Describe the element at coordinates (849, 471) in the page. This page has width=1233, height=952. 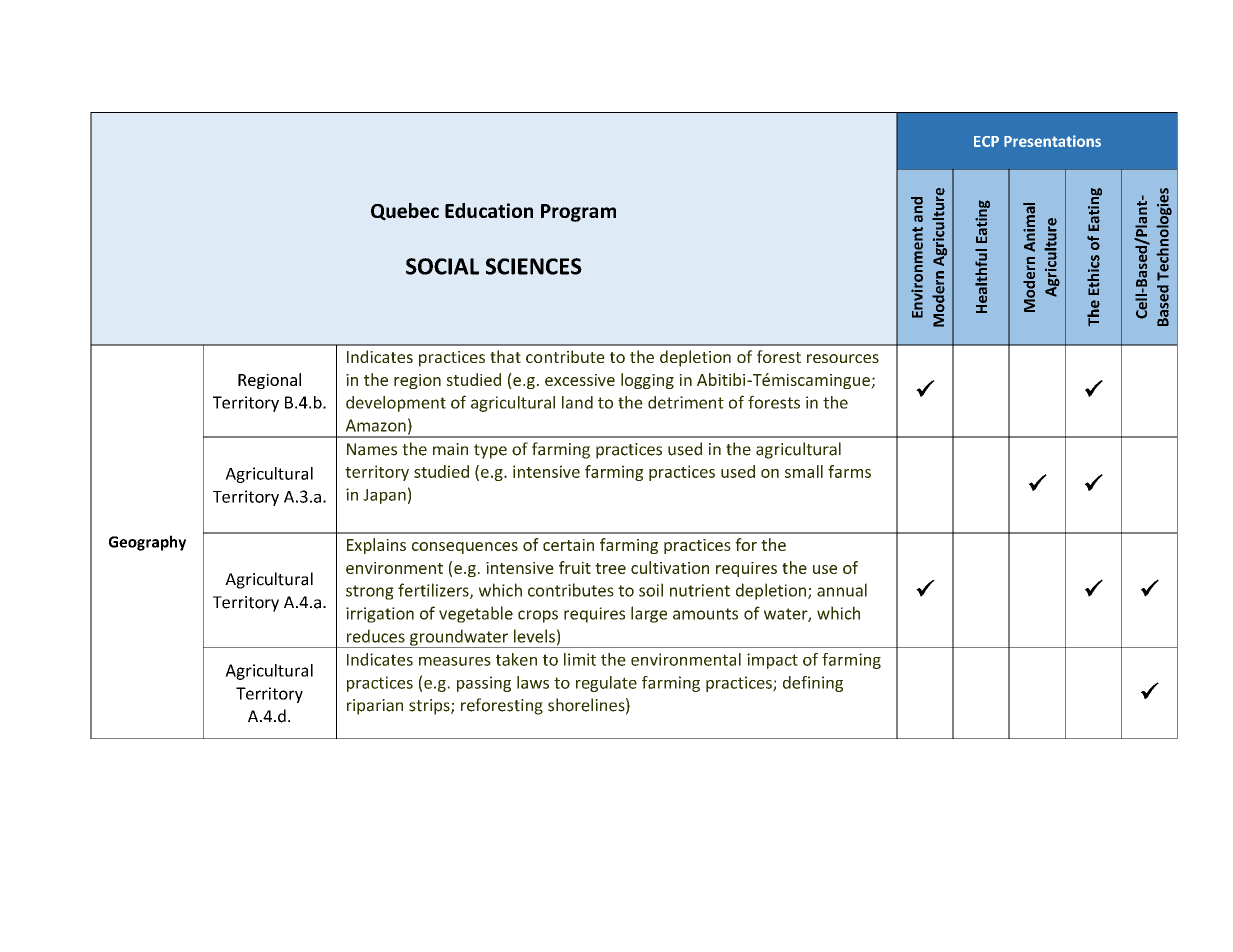
I see `farms` at that location.
